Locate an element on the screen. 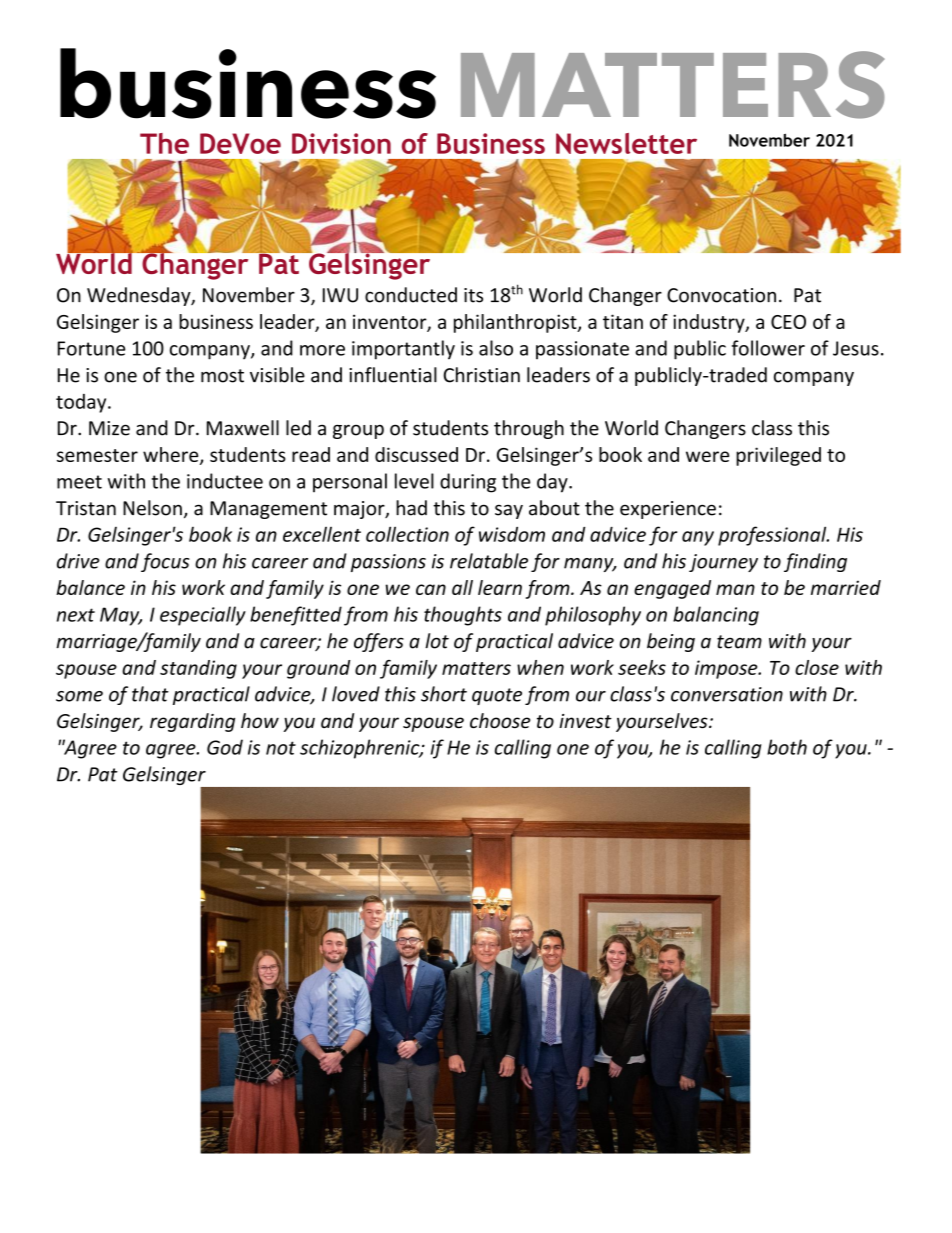 The height and width of the screenshot is (1233, 952). Convocation is located at coordinates (721, 295).
